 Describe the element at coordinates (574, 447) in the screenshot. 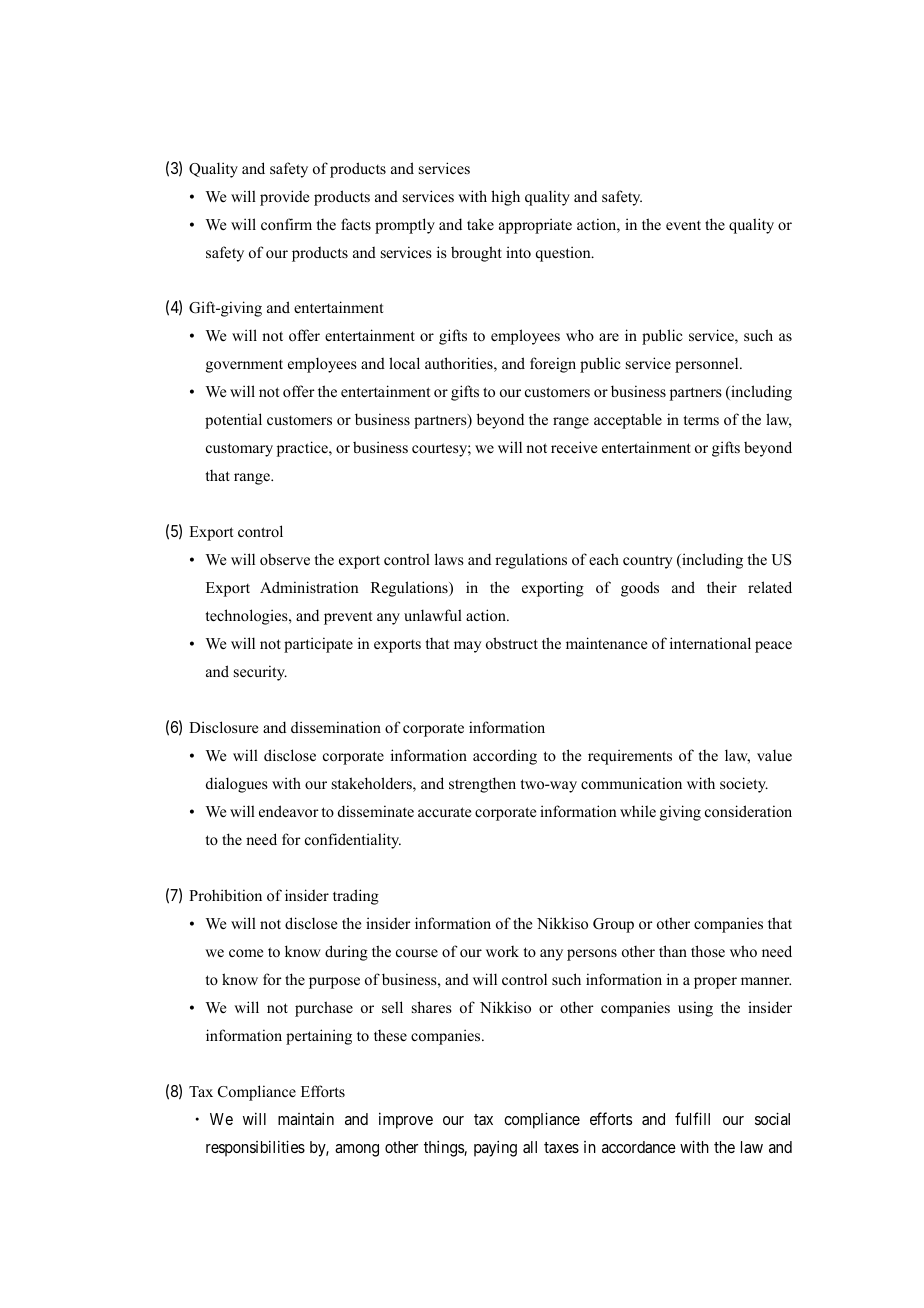

I see `receive` at that location.
